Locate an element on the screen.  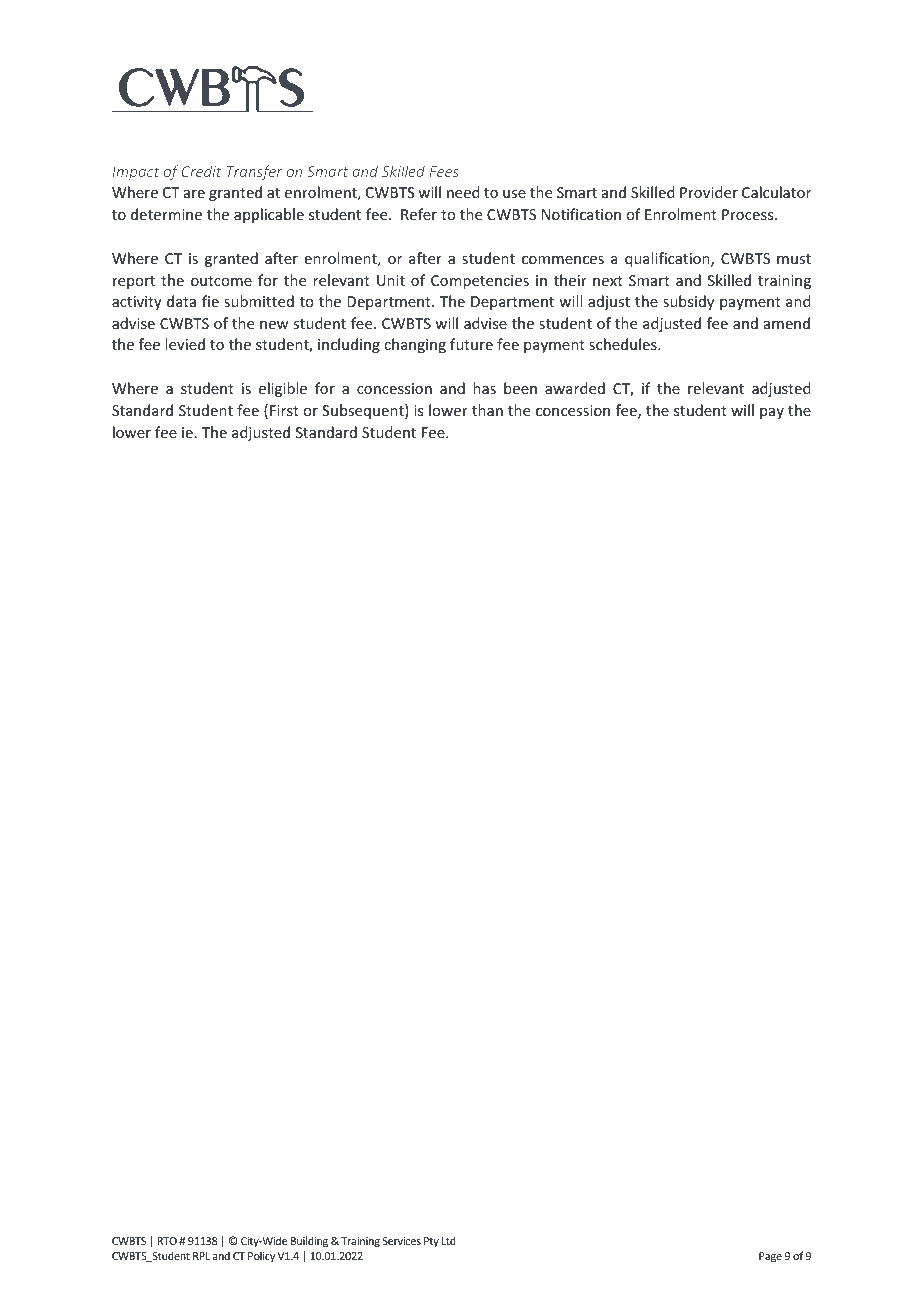
Pty is located at coordinates (431, 1242).
